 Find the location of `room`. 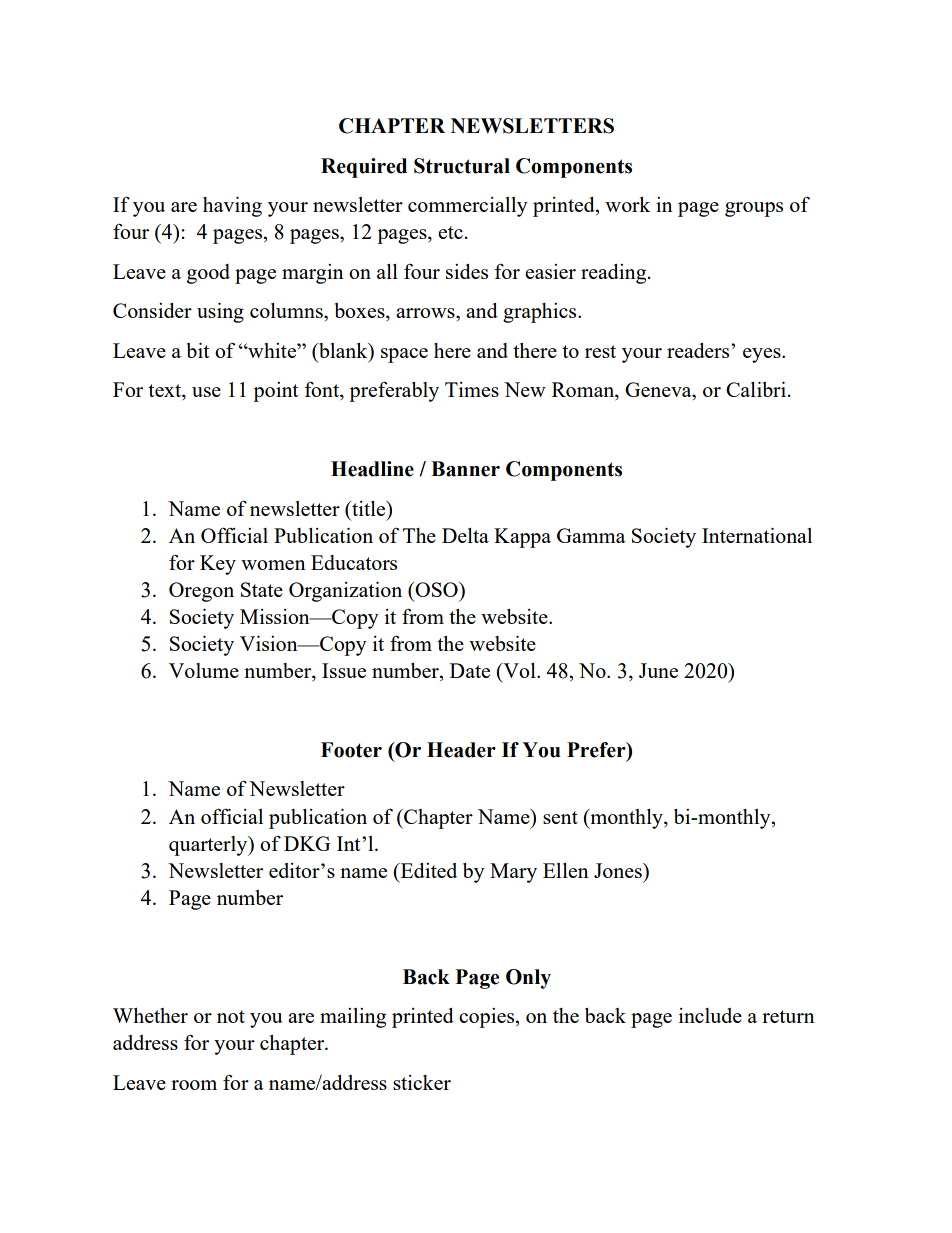

room is located at coordinates (194, 1085).
